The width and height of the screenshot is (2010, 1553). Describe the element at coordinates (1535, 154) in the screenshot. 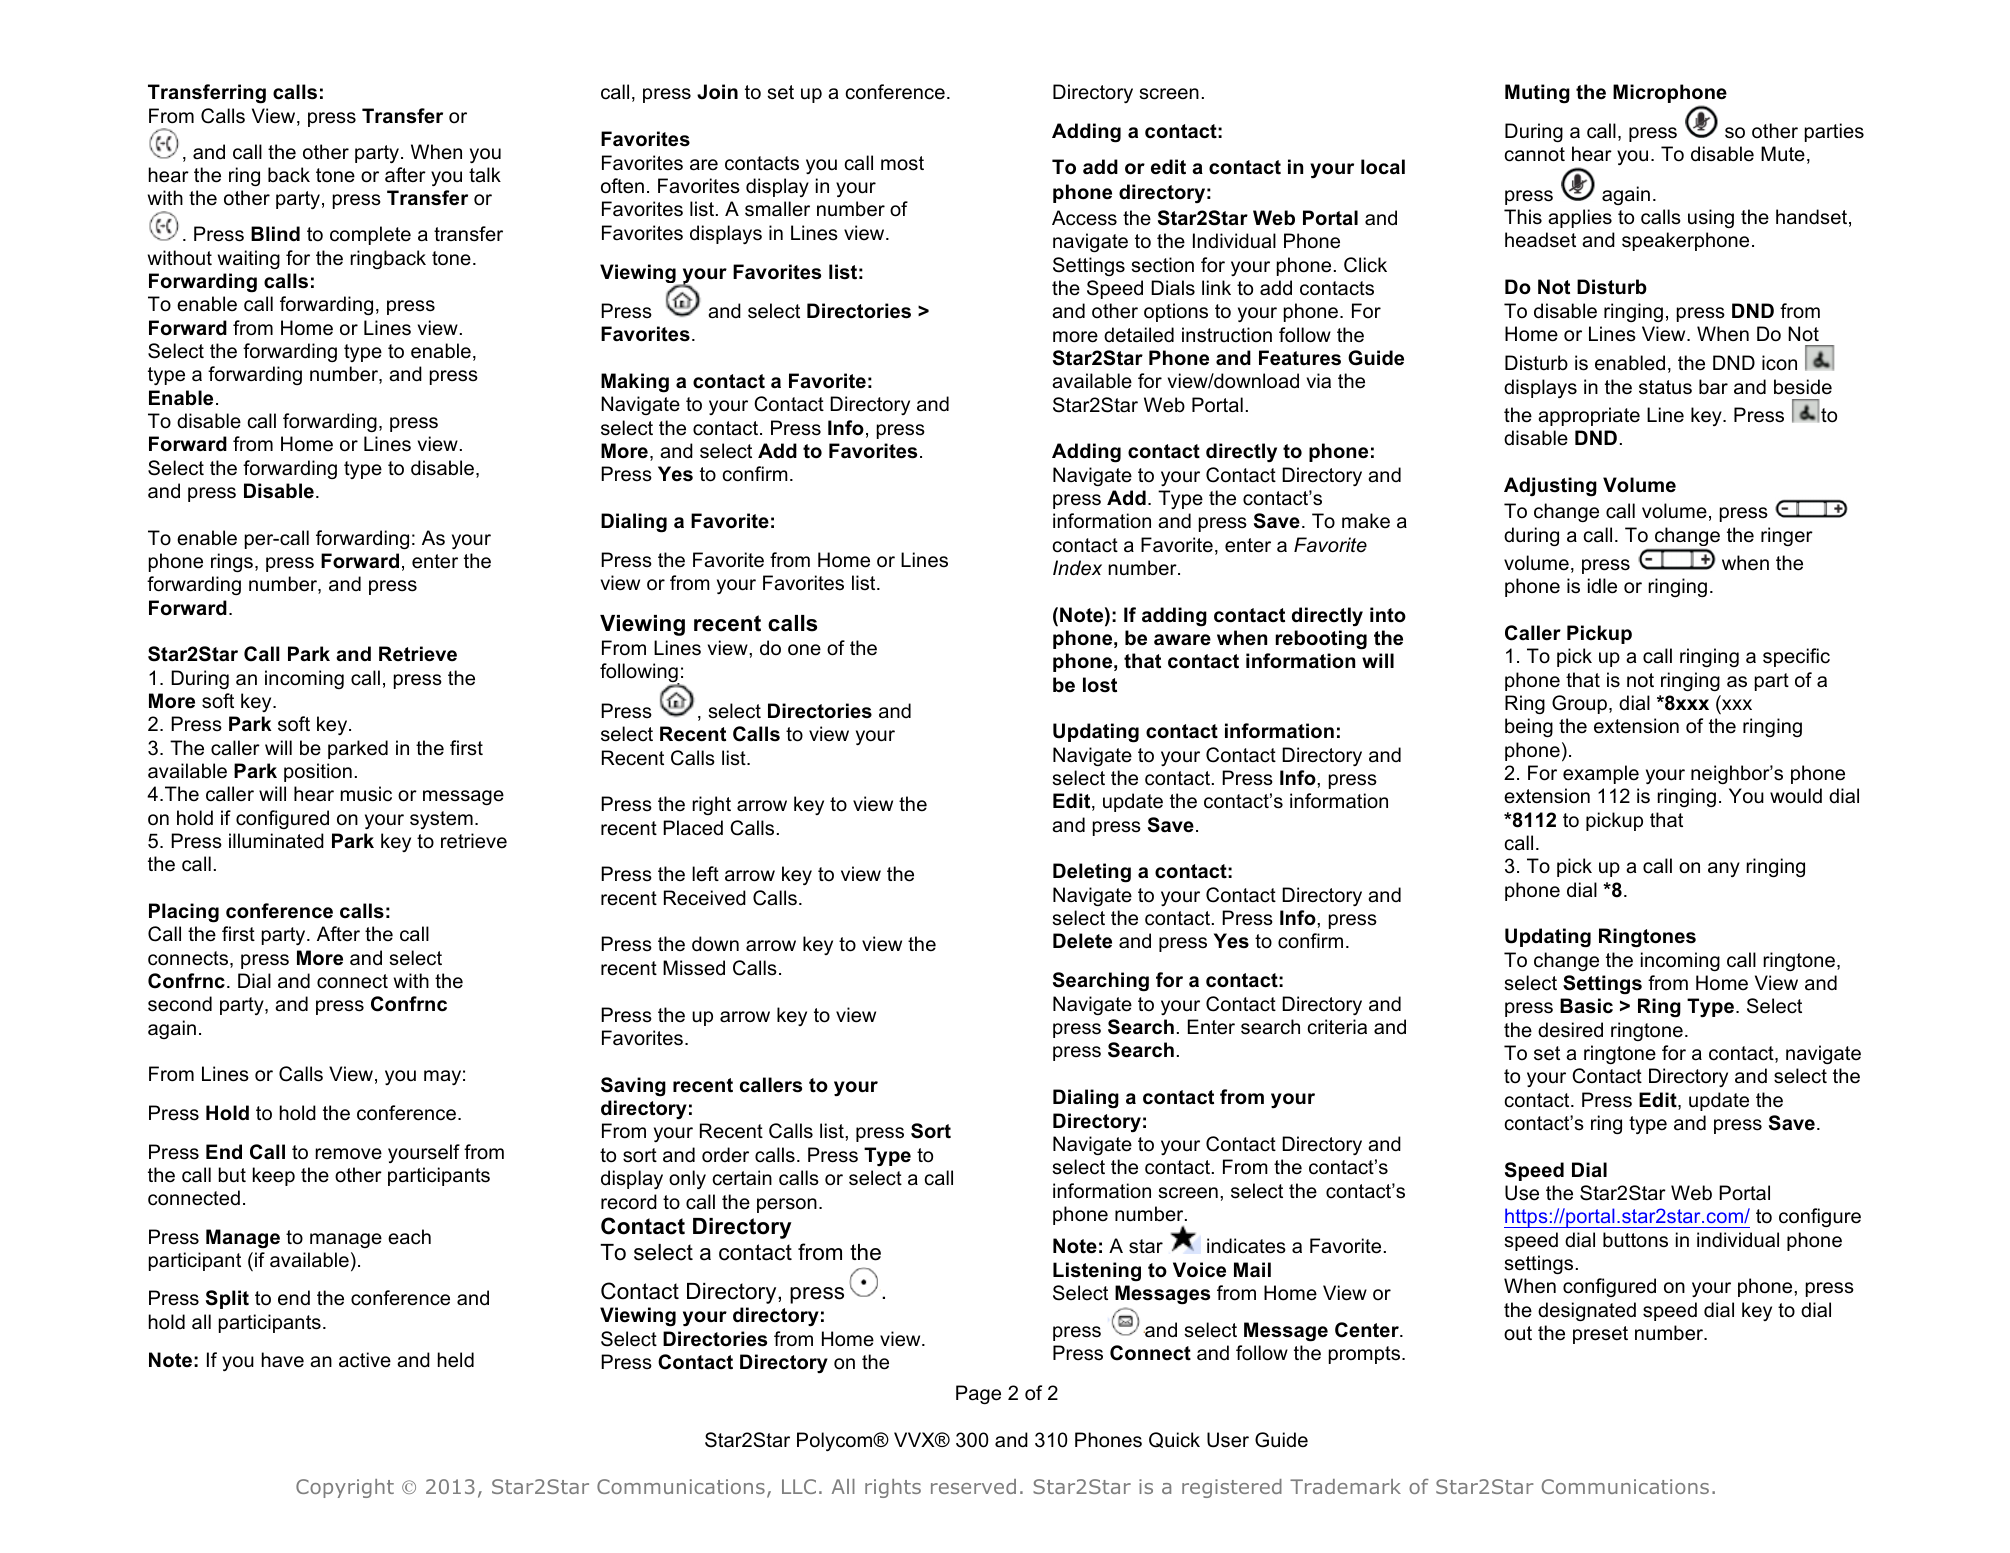

I see `cannot` at that location.
